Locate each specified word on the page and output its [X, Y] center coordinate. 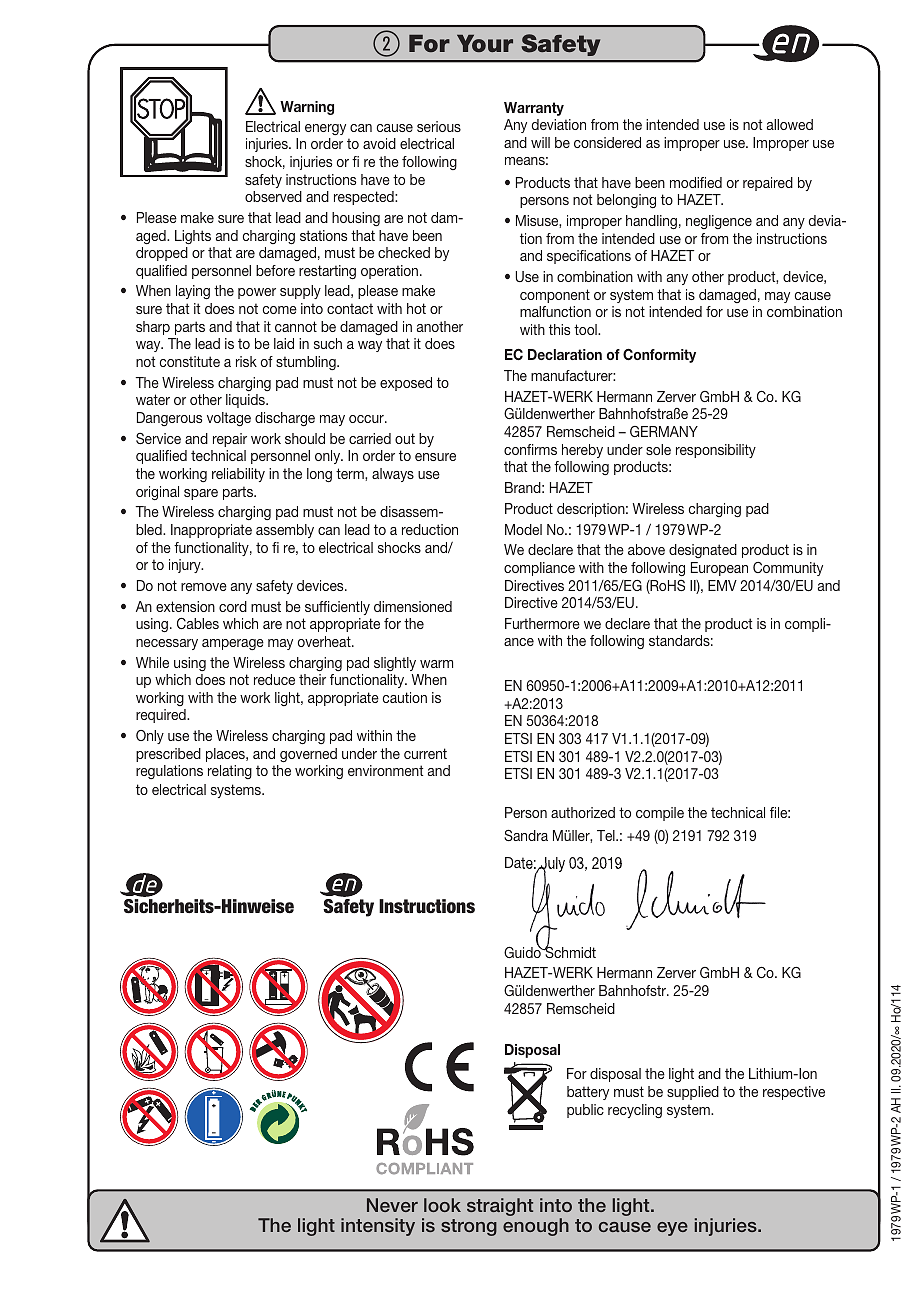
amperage [233, 644]
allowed [790, 124]
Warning [307, 108]
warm [436, 664]
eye [672, 1229]
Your [485, 43]
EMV [722, 585]
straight [500, 1207]
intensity [378, 1227]
